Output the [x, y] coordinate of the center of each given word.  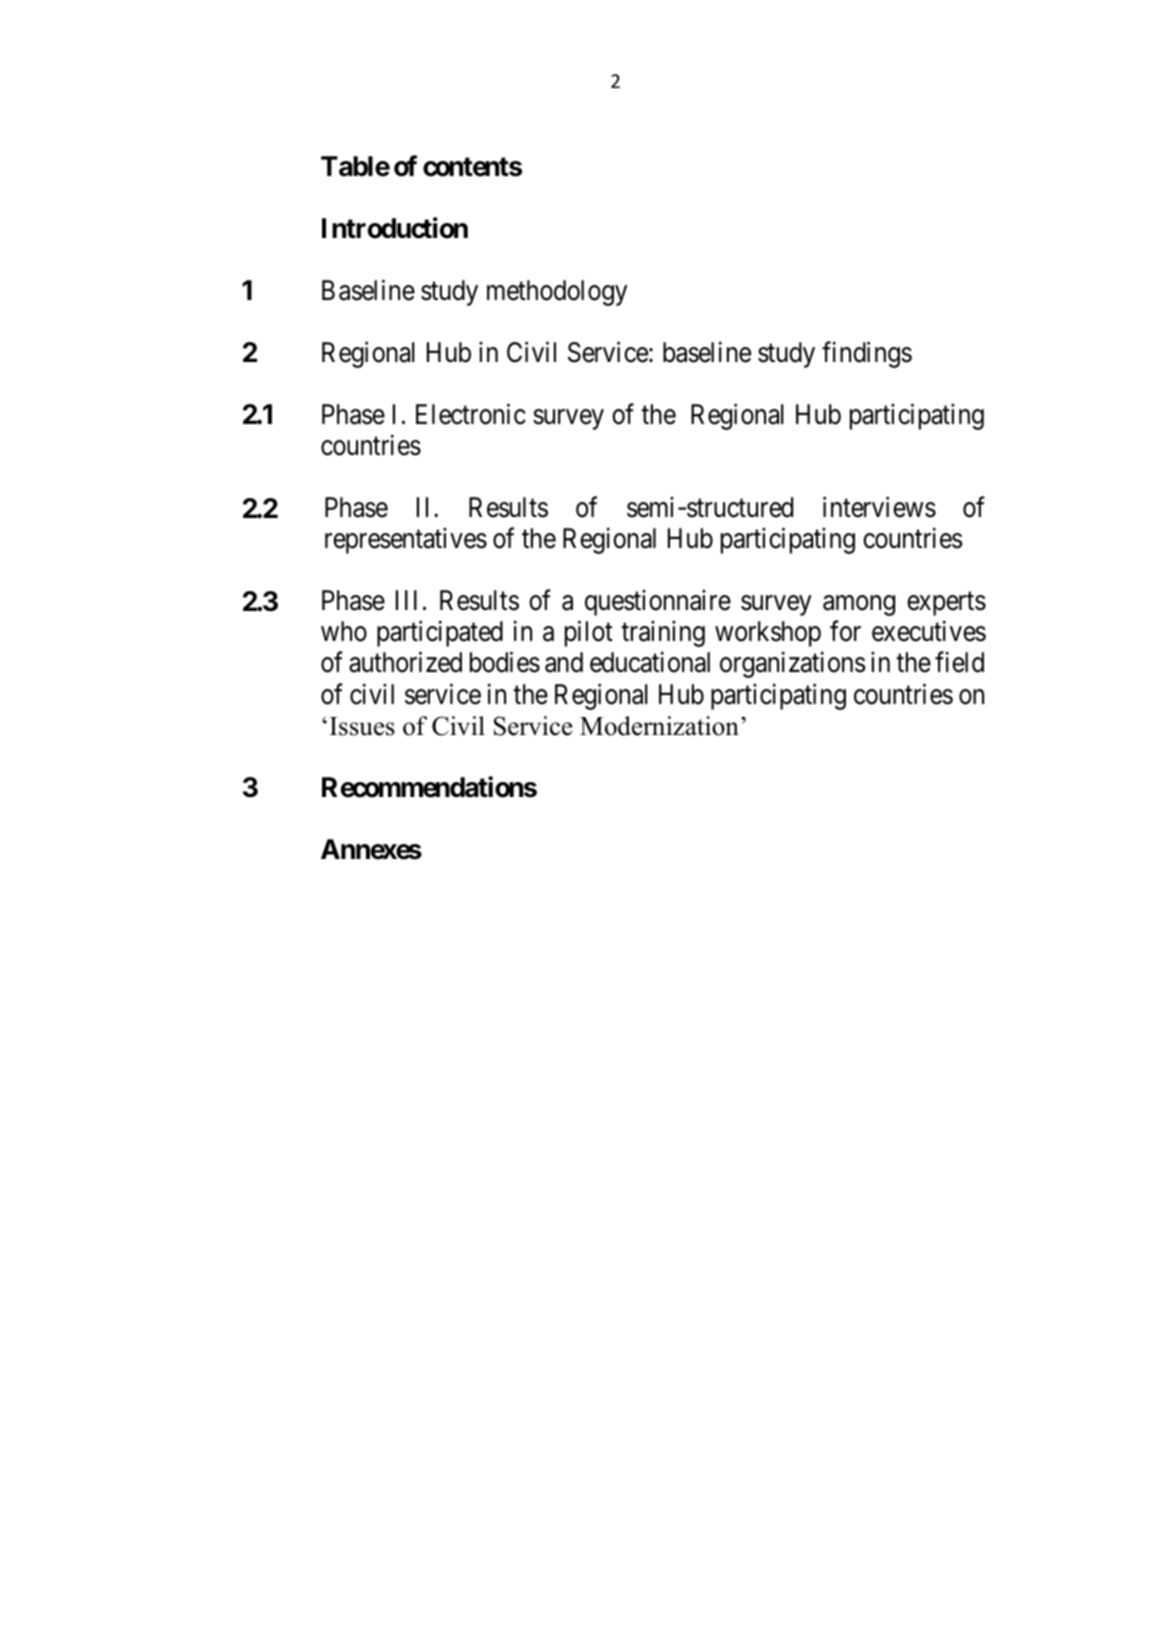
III [406, 600]
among [859, 606]
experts [946, 604]
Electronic [471, 414]
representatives [406, 541]
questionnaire [658, 603]
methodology [557, 293]
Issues [362, 726]
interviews [879, 507]
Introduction [395, 228]
